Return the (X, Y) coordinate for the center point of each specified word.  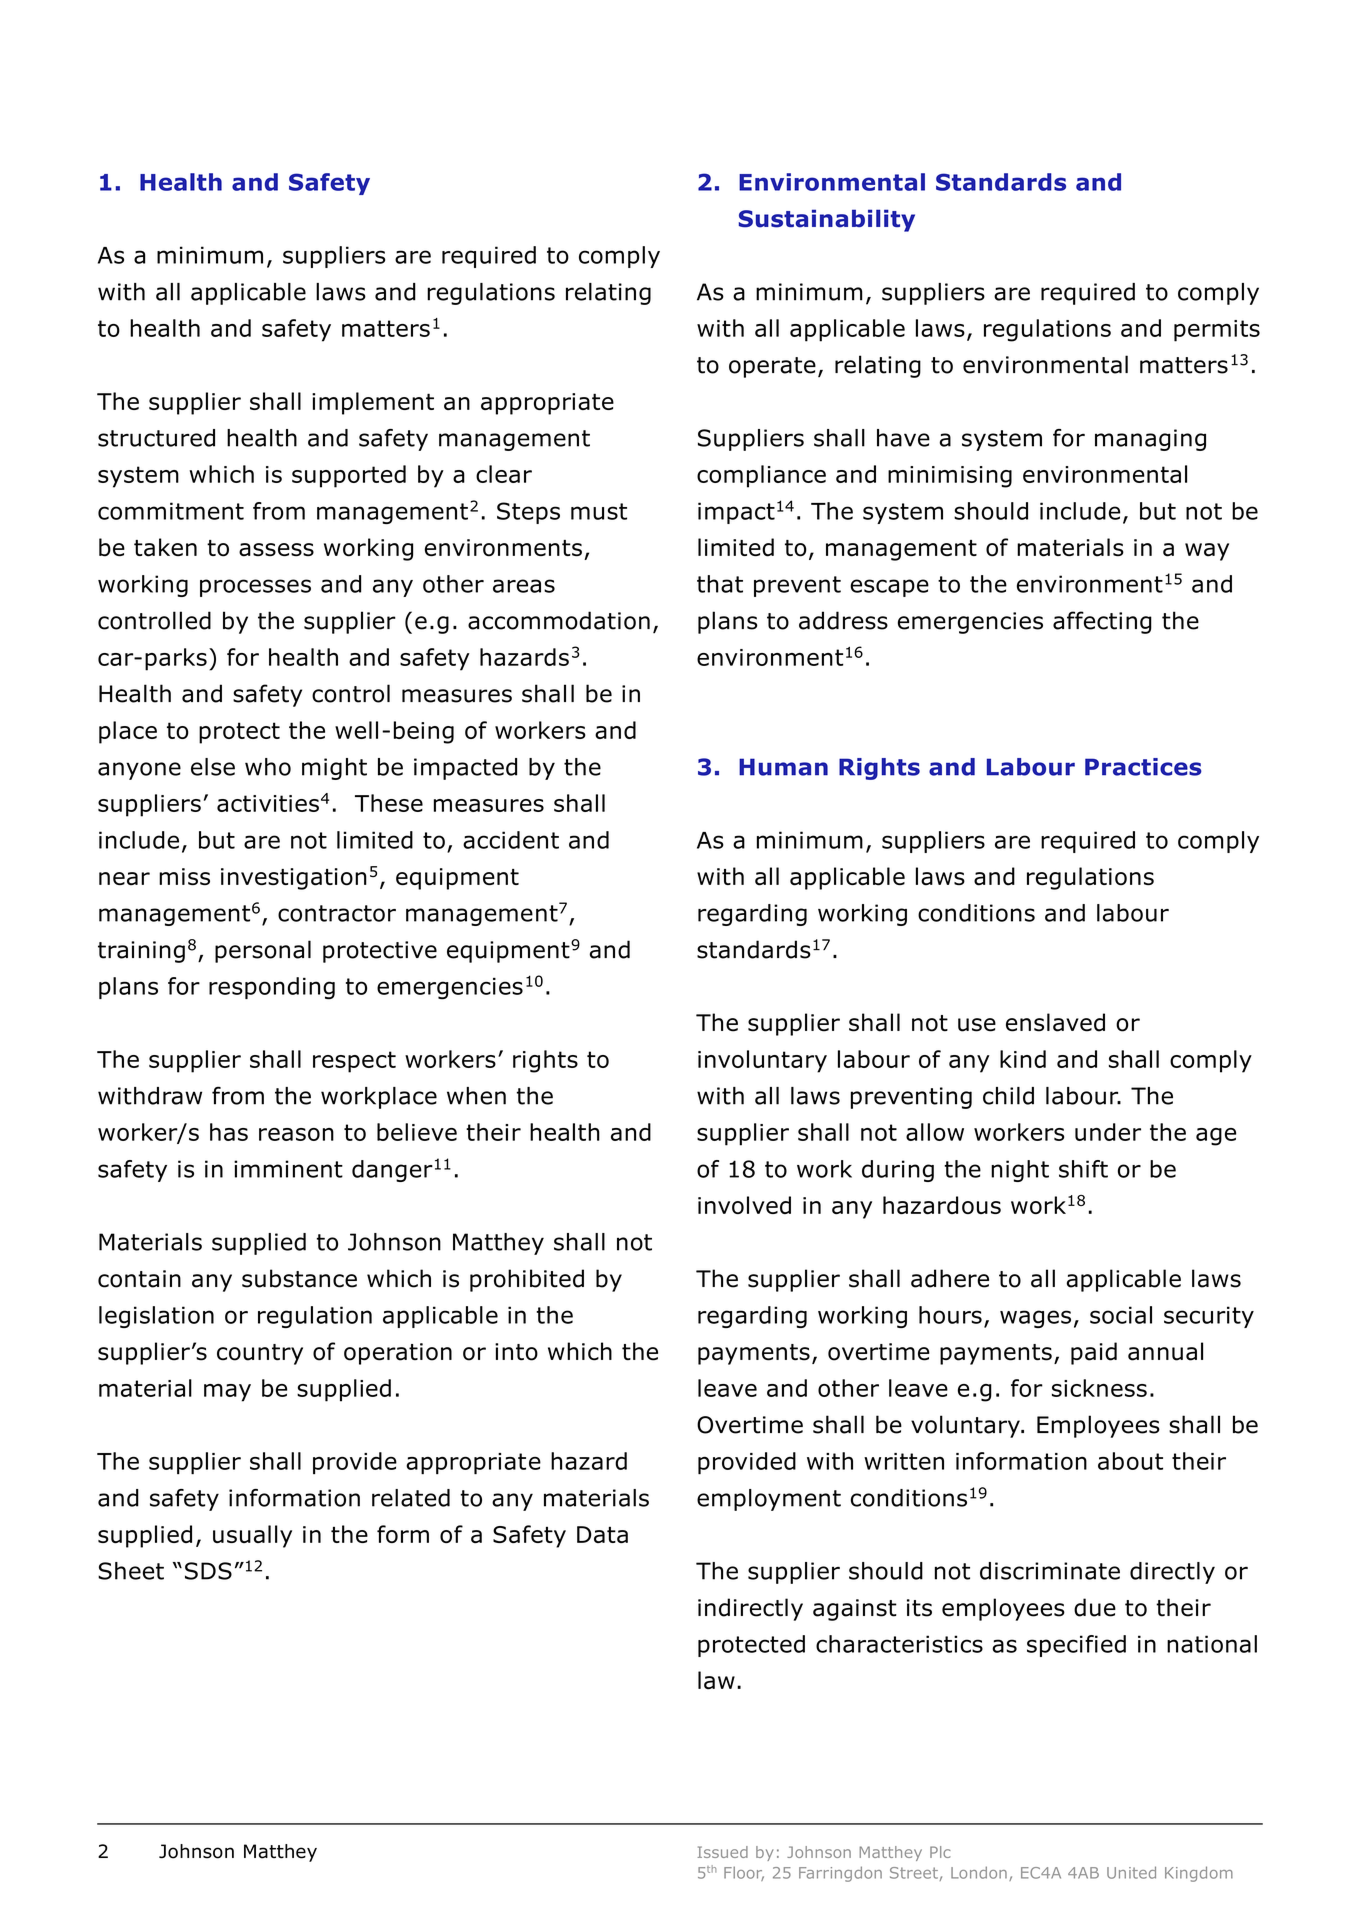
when (476, 1096)
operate (772, 367)
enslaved (1055, 1022)
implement (373, 403)
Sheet (131, 1571)
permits (1217, 331)
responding (272, 988)
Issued (723, 1852)
